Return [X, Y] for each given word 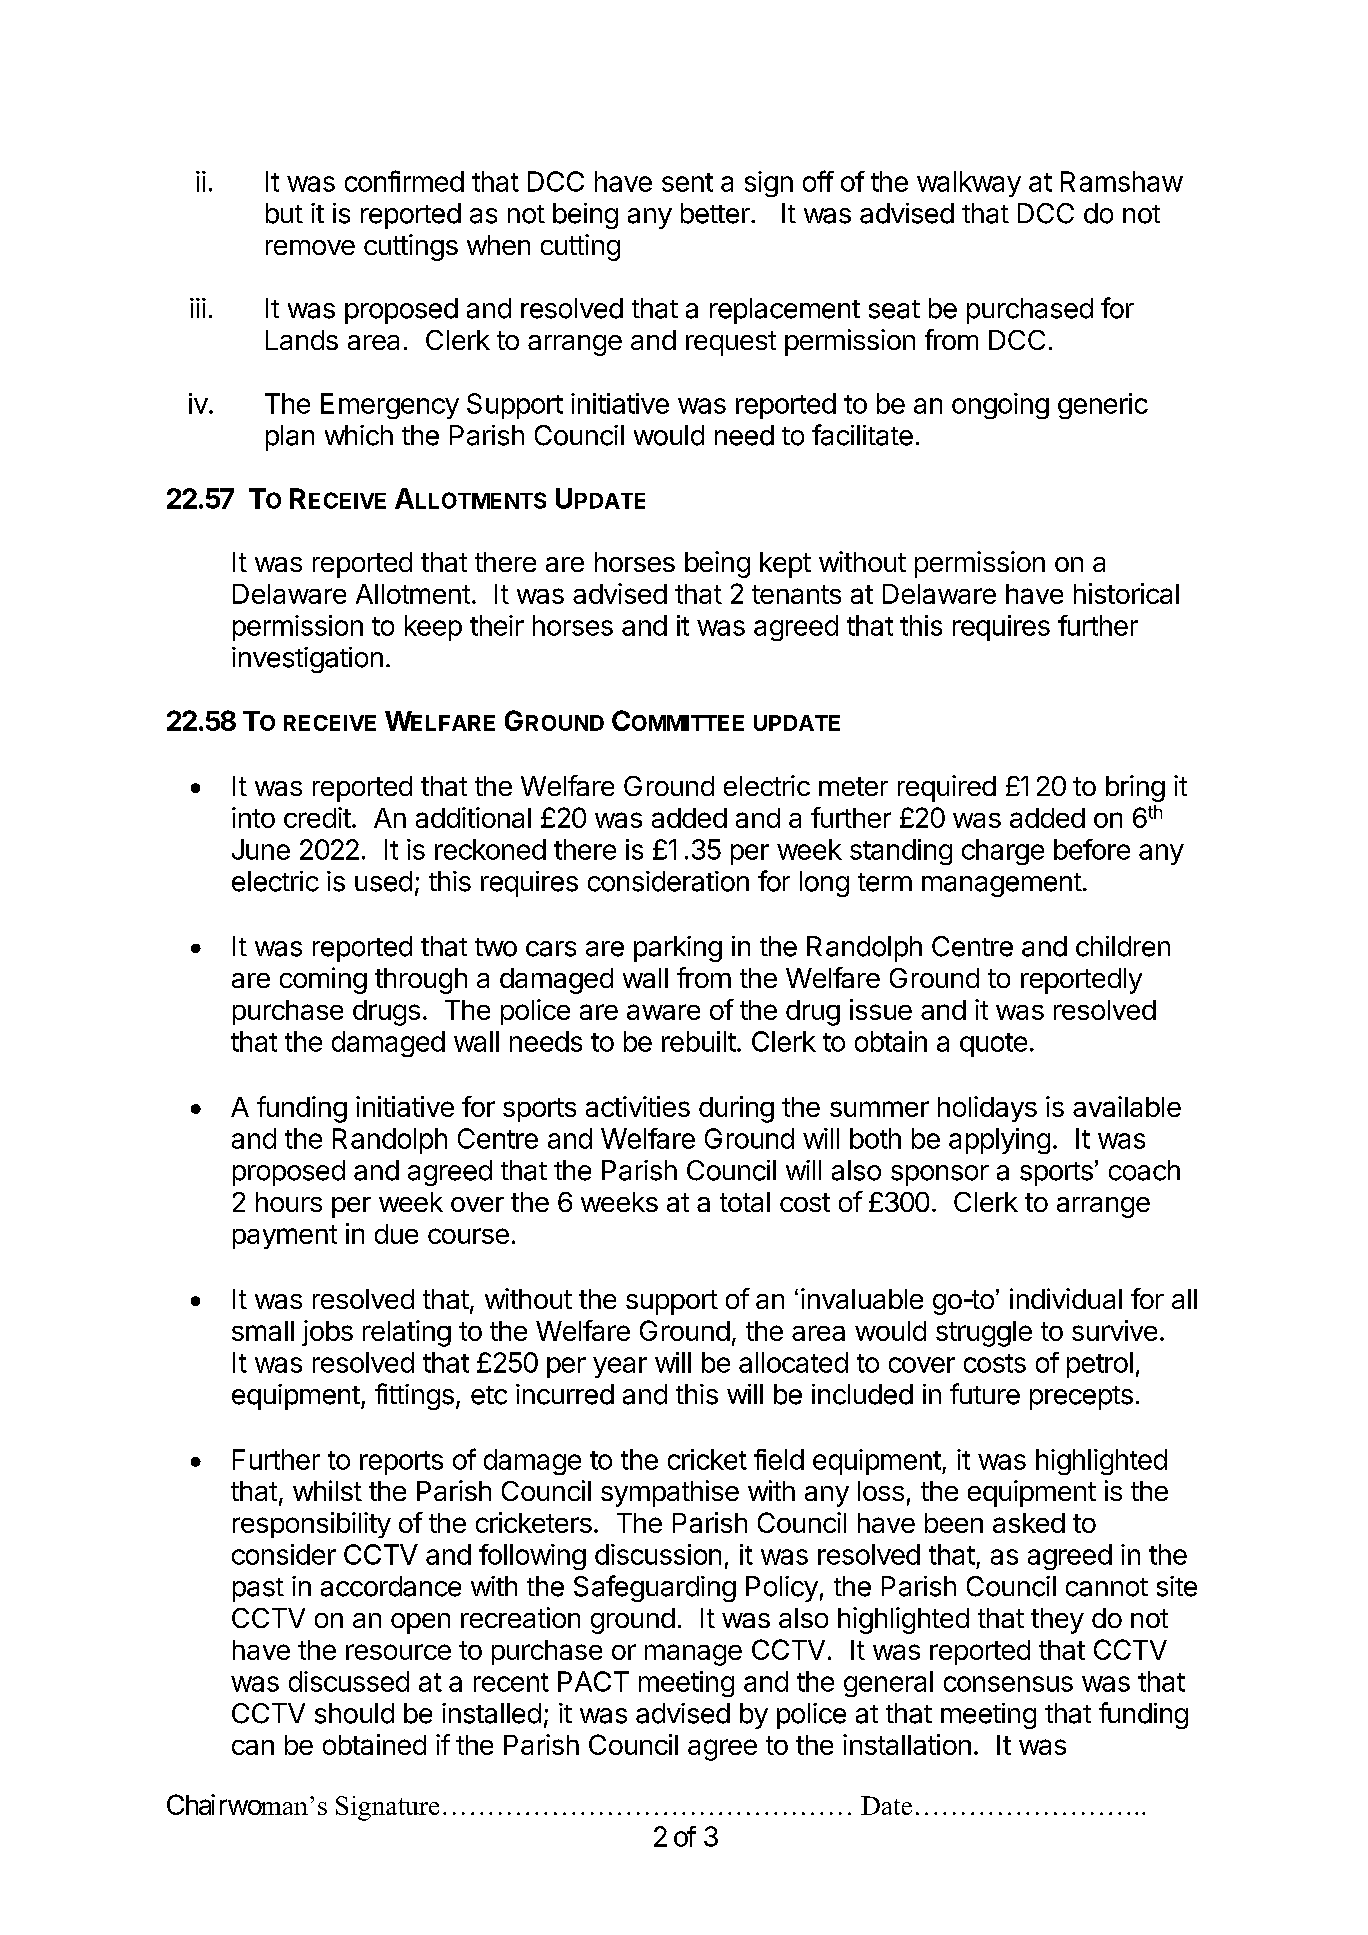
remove [310, 247]
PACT [593, 1681]
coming [323, 980]
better [716, 213]
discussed [349, 1681]
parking [678, 949]
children [1123, 946]
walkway [969, 184]
